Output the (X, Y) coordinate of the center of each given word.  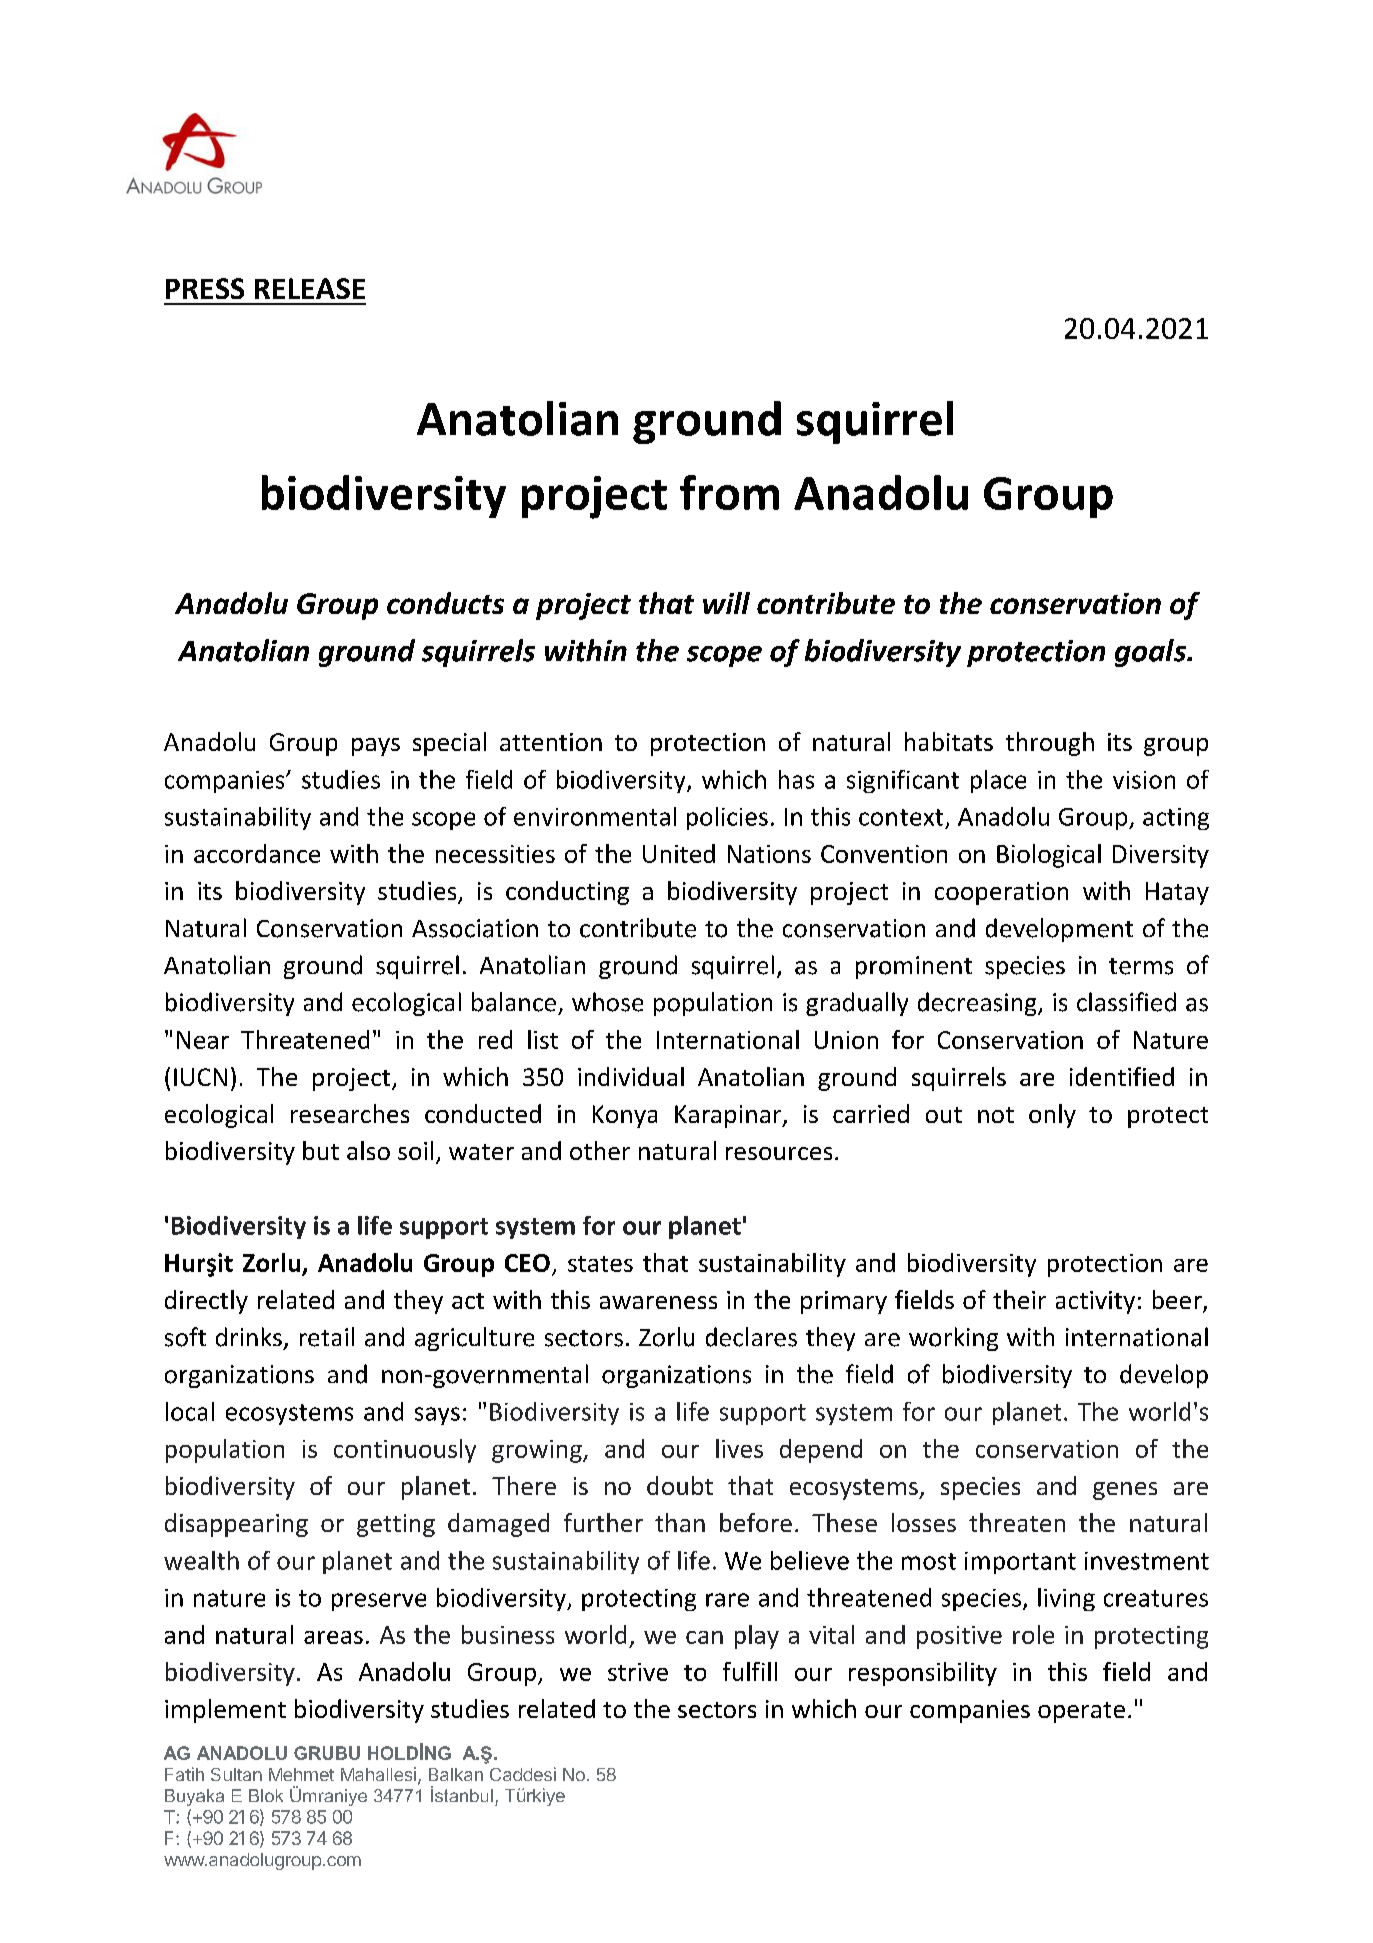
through (1050, 744)
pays (376, 747)
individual (631, 1076)
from (729, 492)
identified (1122, 1076)
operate (1081, 1712)
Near (203, 1040)
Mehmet (301, 1774)
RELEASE (310, 288)
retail (327, 1337)
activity (1095, 1302)
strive (638, 1672)
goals (1151, 653)
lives (739, 1448)
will (726, 603)
